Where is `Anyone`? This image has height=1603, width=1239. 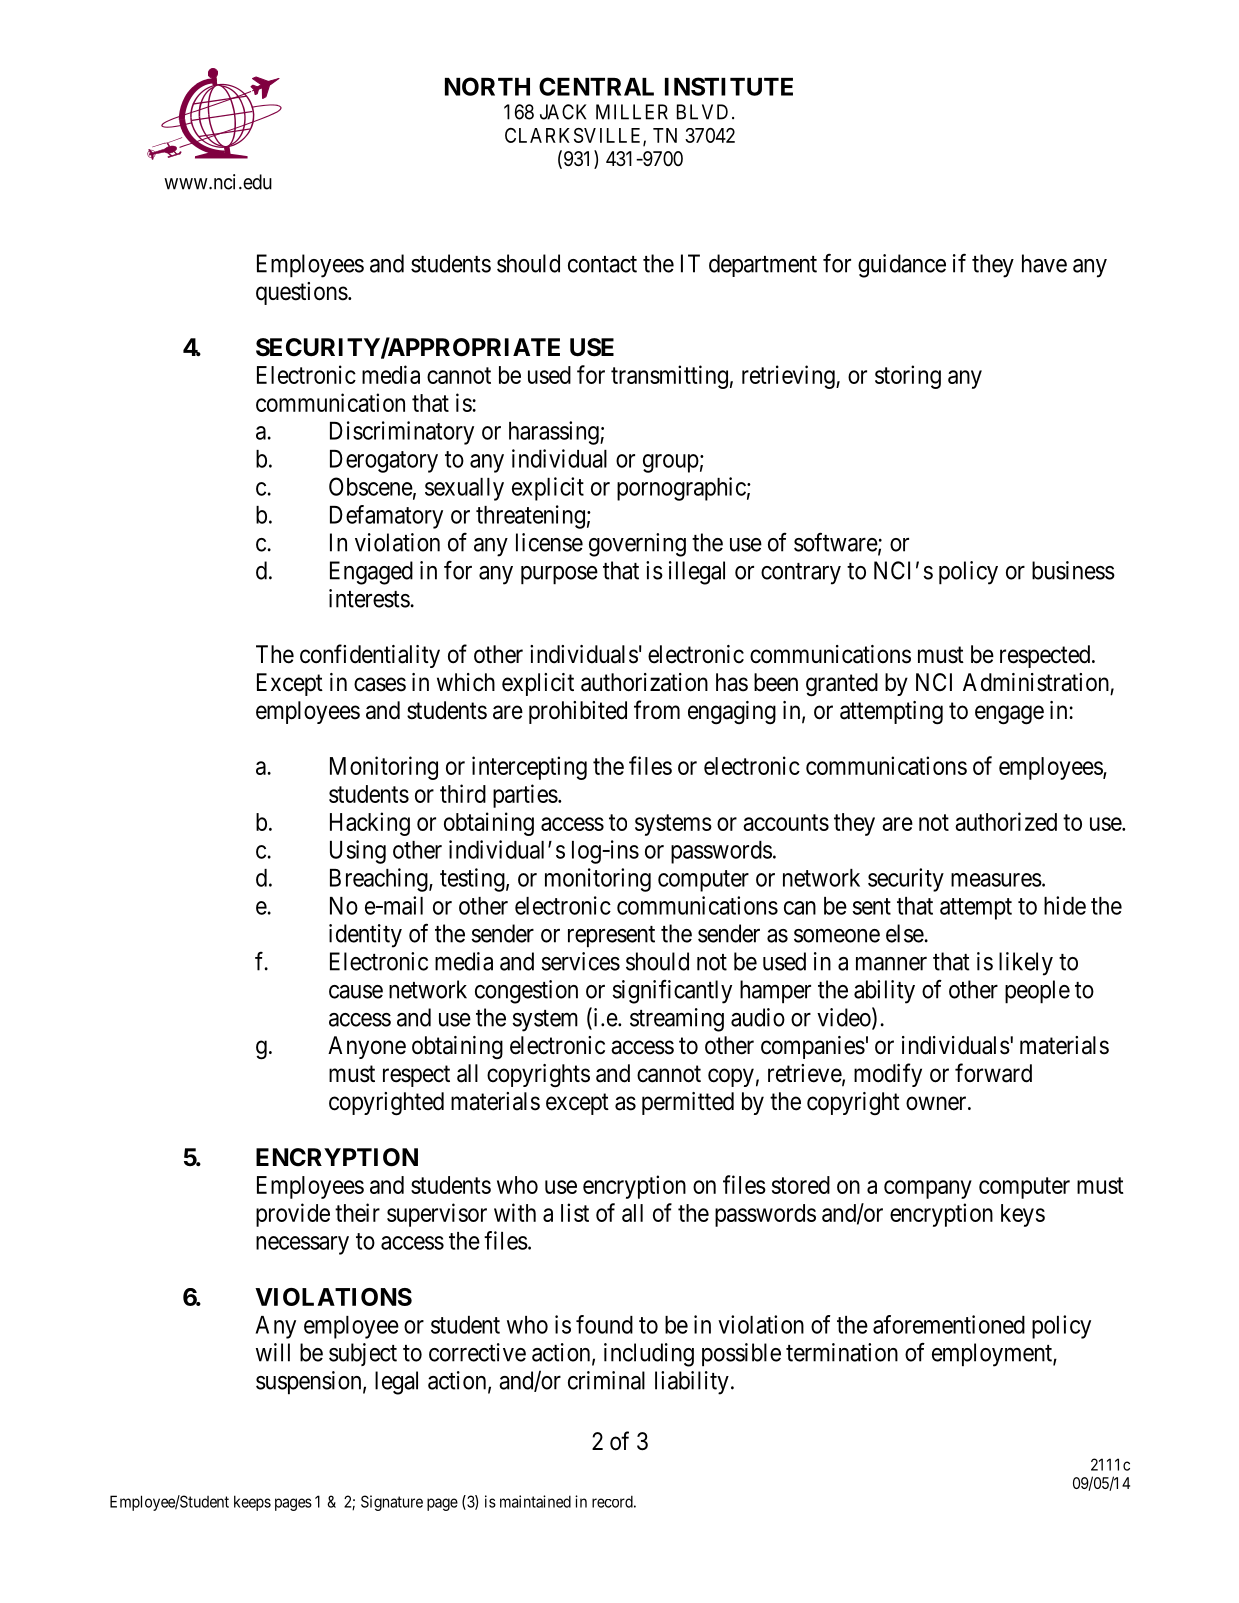 Anyone is located at coordinates (367, 1047).
